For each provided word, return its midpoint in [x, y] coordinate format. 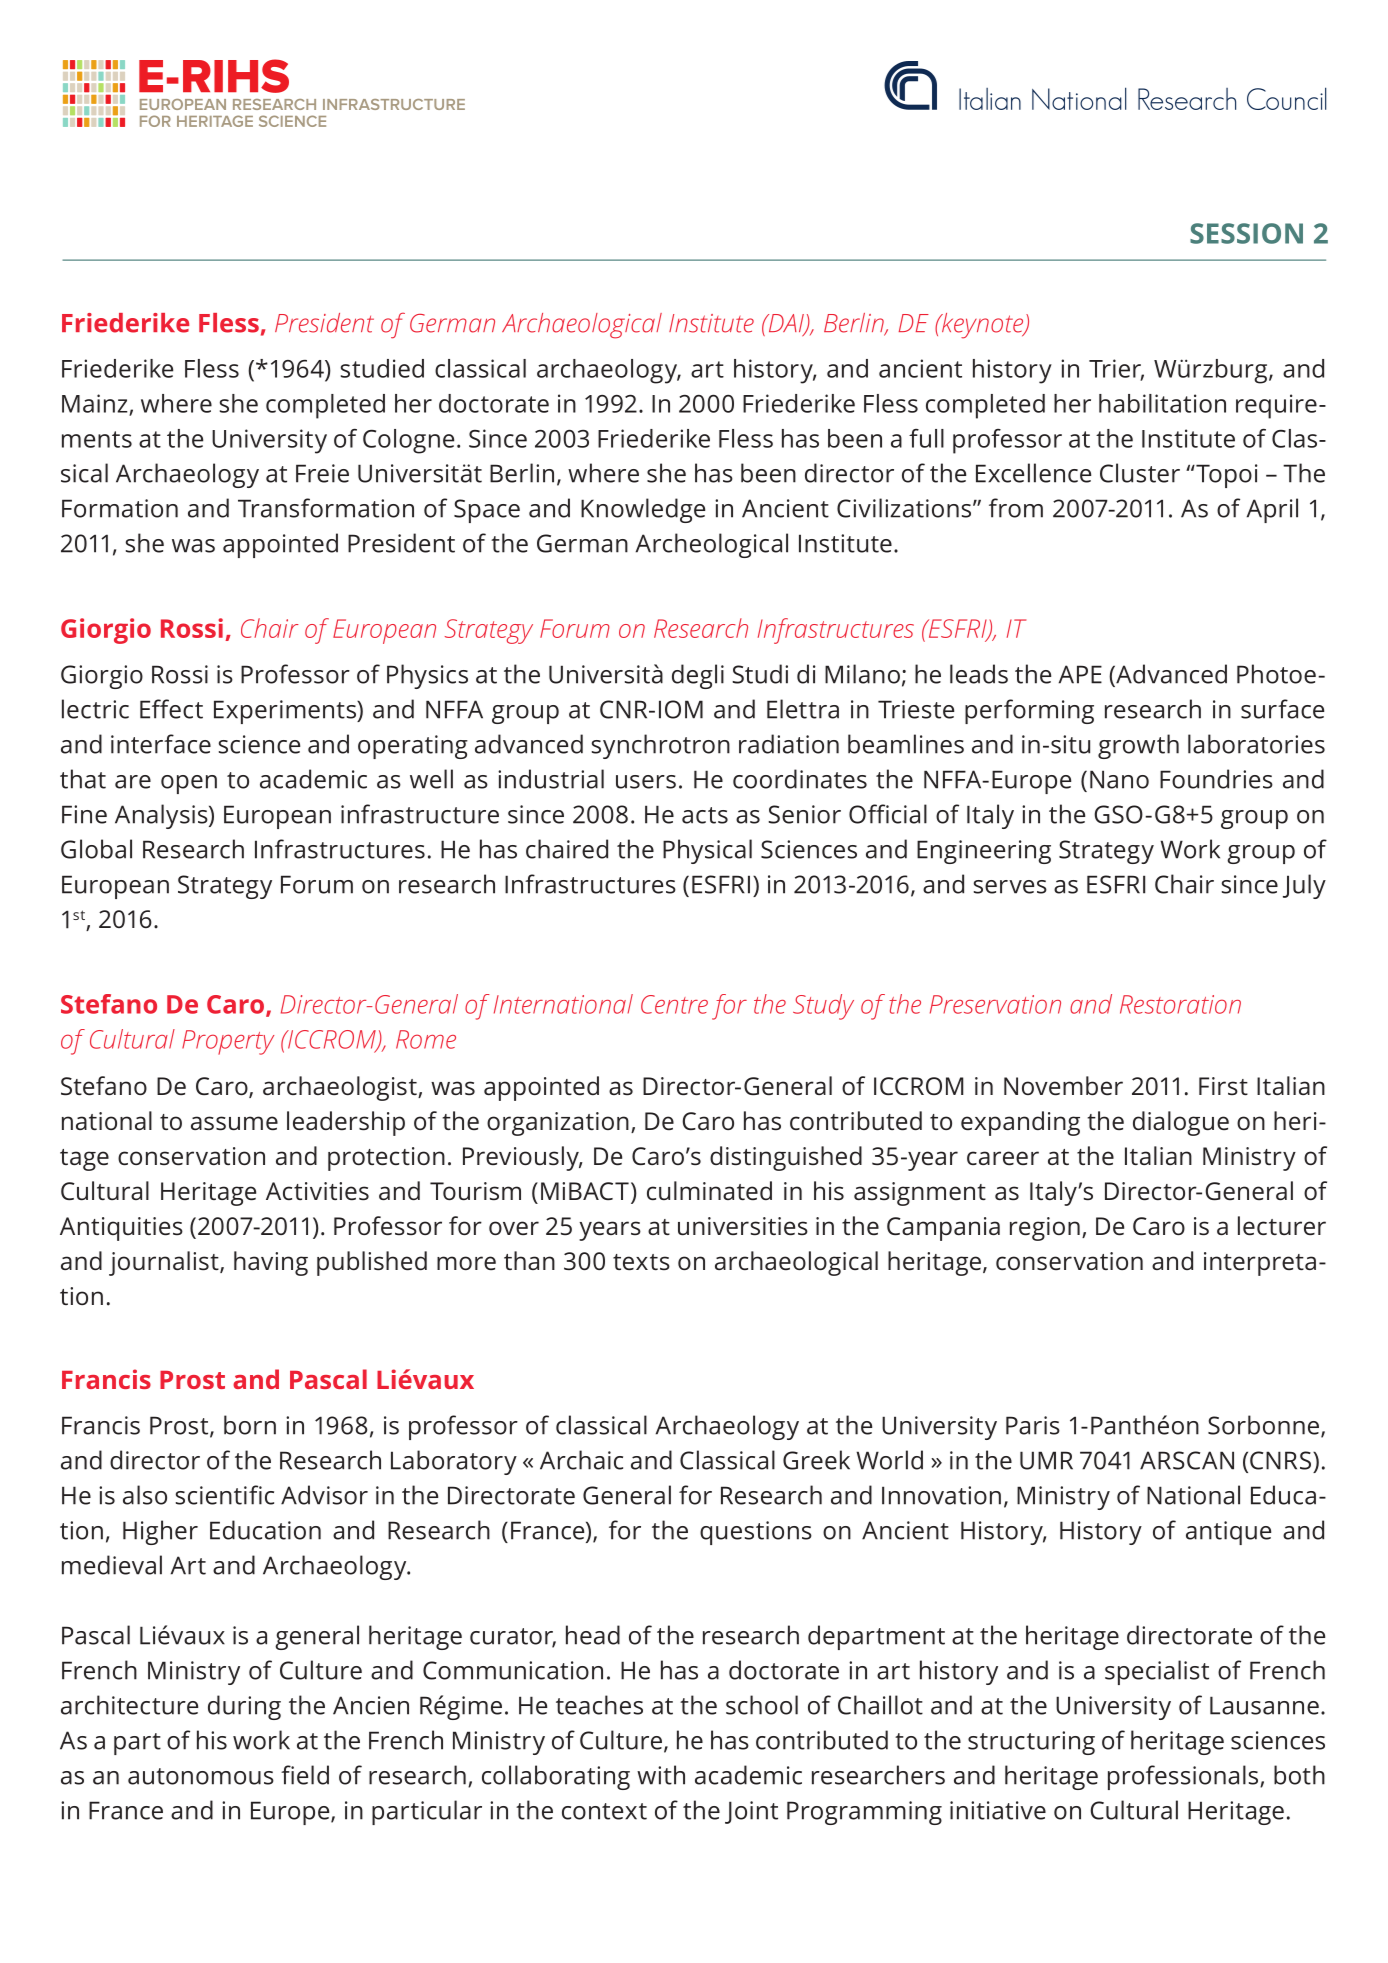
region [1045, 1229]
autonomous [201, 1776]
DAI [786, 324]
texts [641, 1262]
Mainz [95, 403]
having [271, 1263]
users [646, 782]
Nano [1119, 779]
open [189, 784]
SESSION [1246, 233]
